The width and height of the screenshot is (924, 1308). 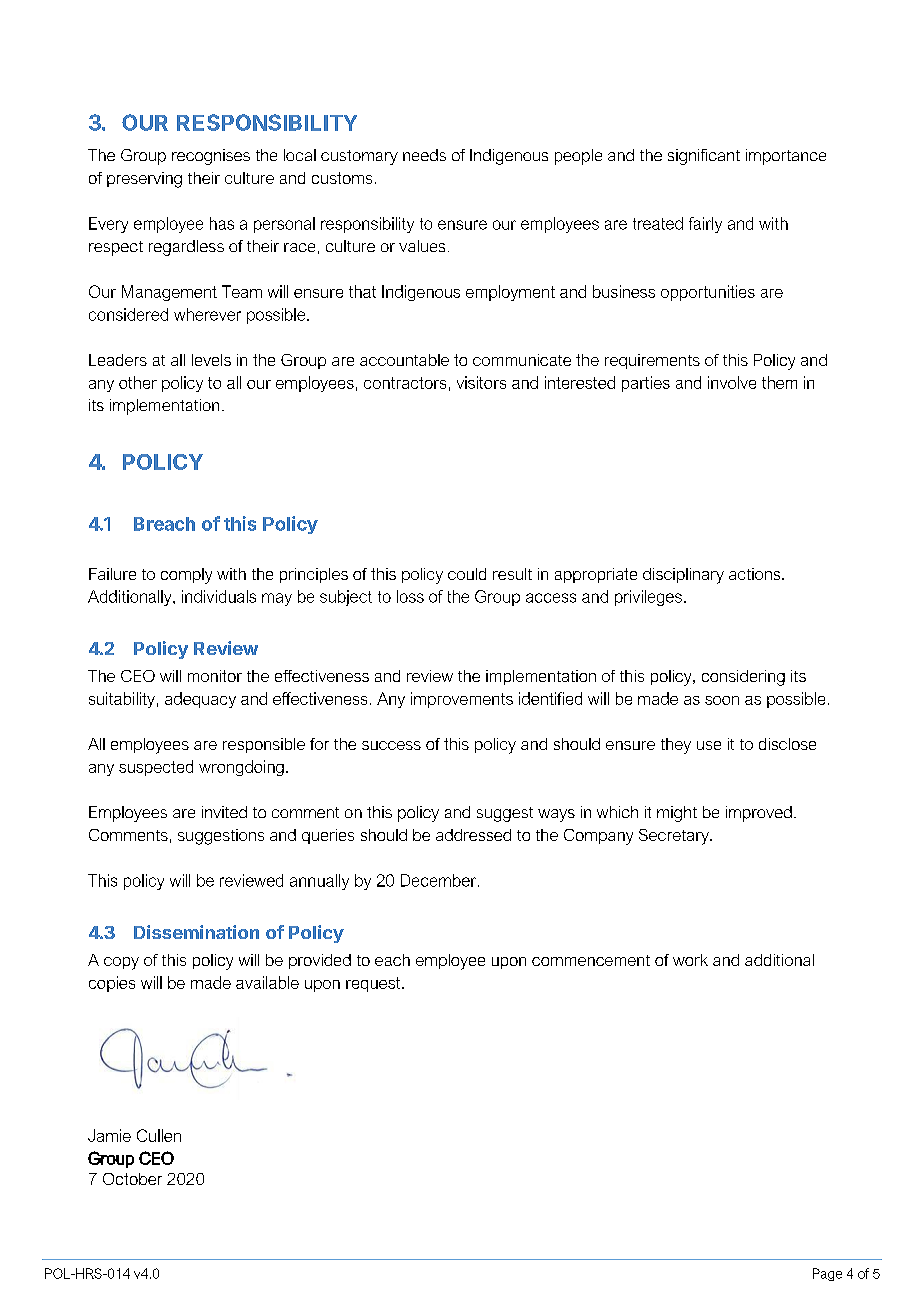 What do you see at coordinates (211, 157) in the screenshot?
I see `recognises` at bounding box center [211, 157].
